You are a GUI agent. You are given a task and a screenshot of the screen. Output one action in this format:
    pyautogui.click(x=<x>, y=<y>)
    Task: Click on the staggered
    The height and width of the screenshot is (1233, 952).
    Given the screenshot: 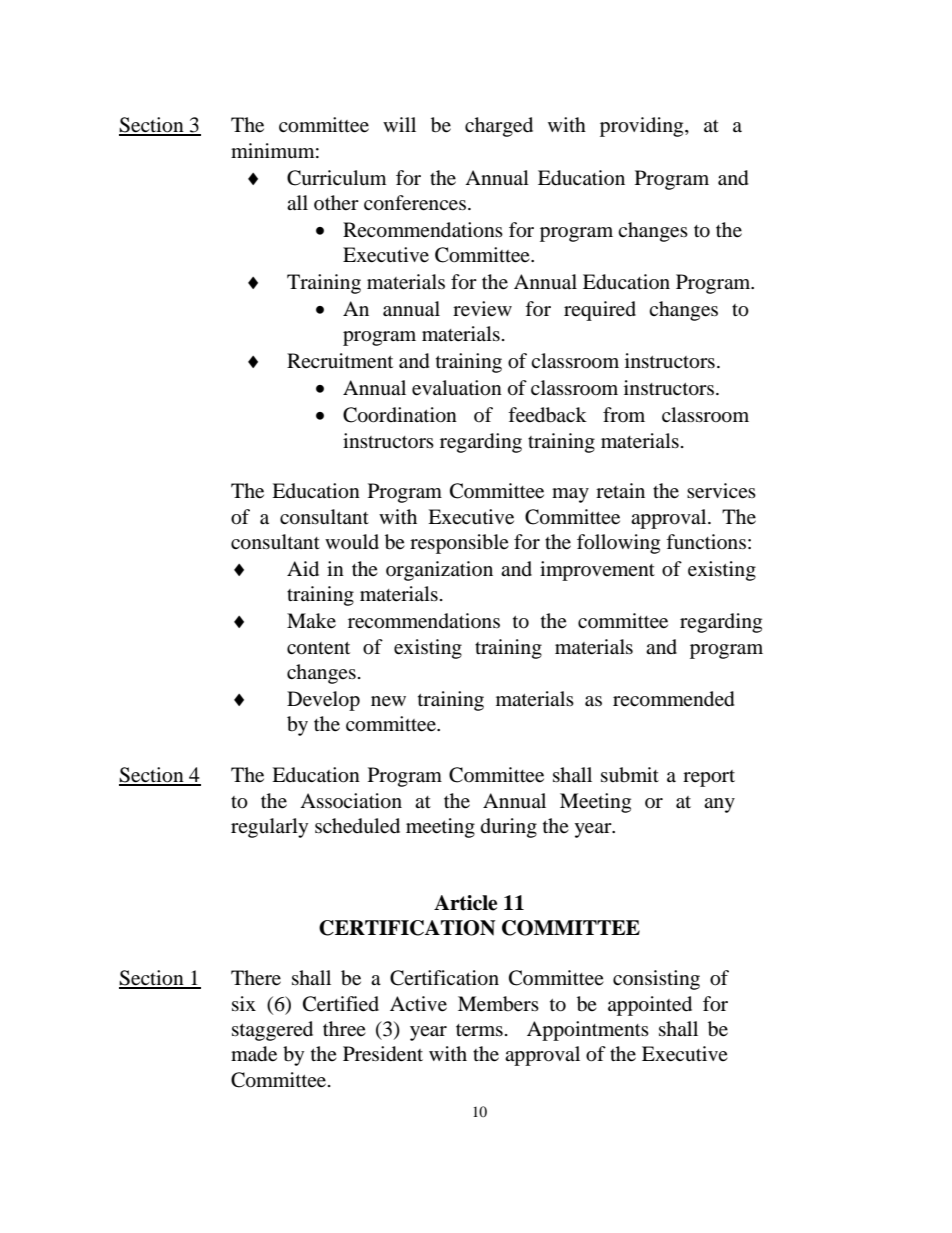 What is the action you would take?
    pyautogui.click(x=272, y=1031)
